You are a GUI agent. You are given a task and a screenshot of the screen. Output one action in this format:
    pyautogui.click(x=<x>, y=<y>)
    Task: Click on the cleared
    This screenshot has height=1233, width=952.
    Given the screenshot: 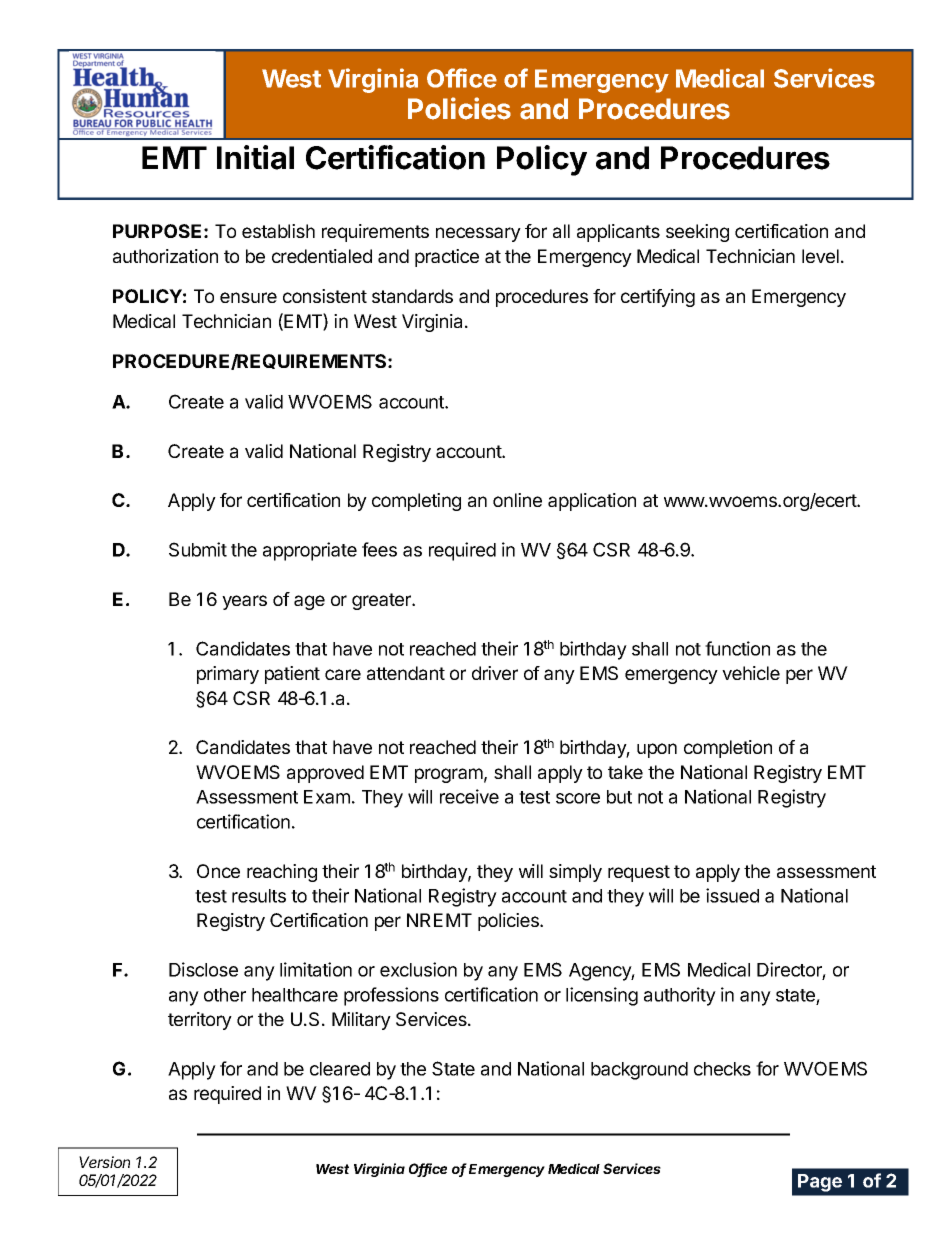 What is the action you would take?
    pyautogui.click(x=340, y=1069)
